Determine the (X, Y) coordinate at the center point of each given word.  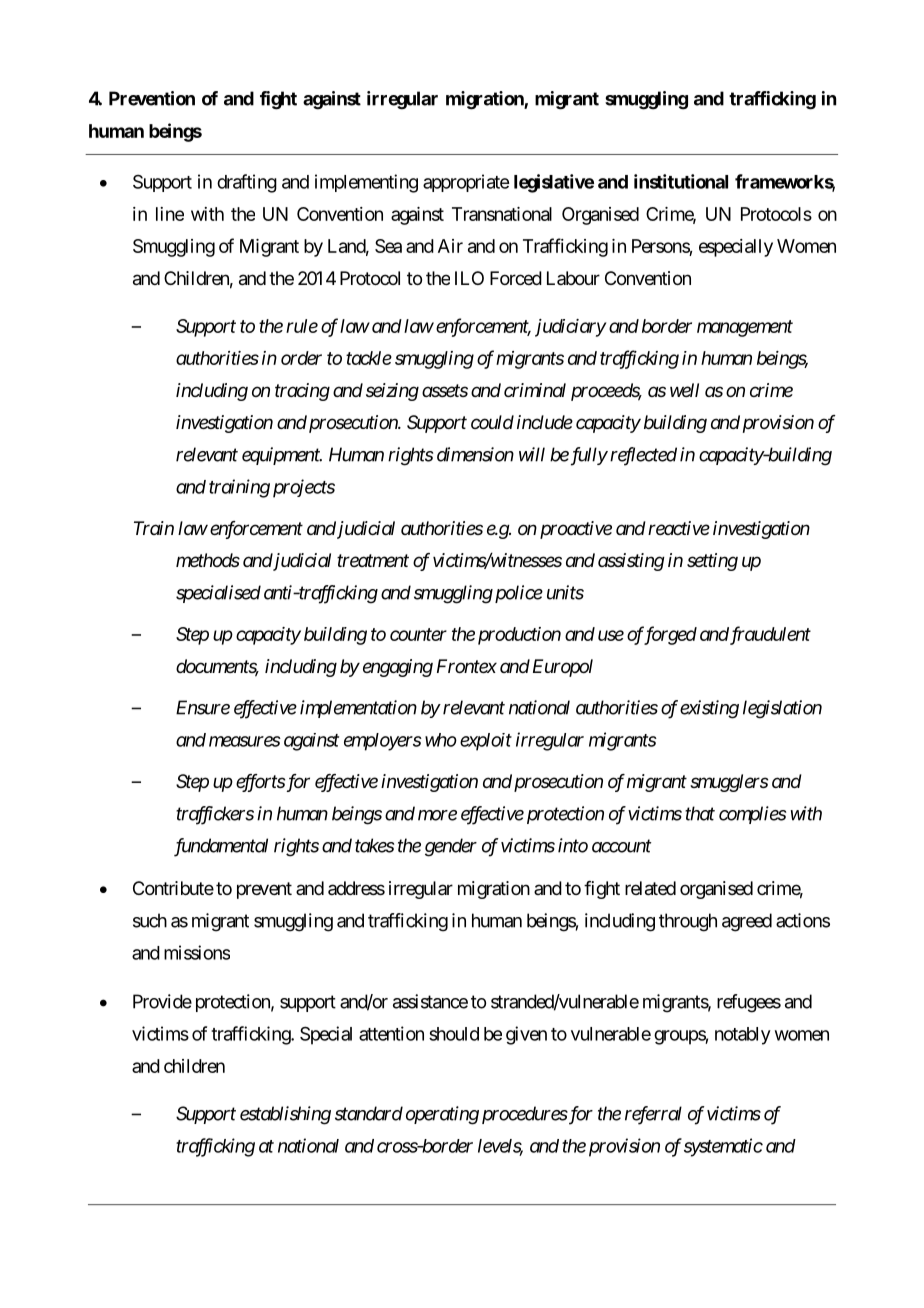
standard (369, 1113)
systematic (723, 1147)
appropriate (466, 183)
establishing (285, 1115)
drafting (247, 183)
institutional (681, 181)
